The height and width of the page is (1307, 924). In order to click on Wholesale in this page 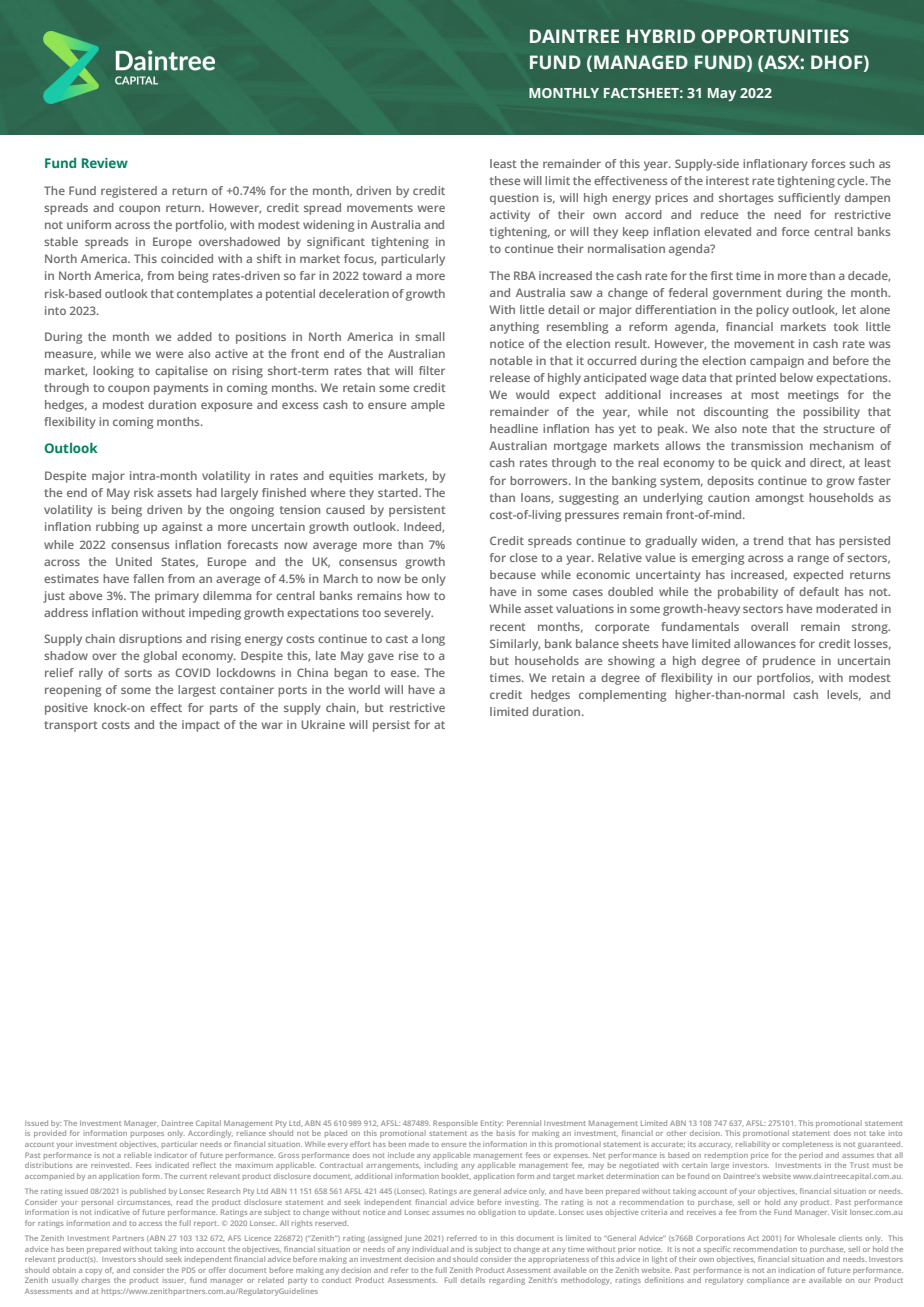, I will do `click(816, 1238)`.
